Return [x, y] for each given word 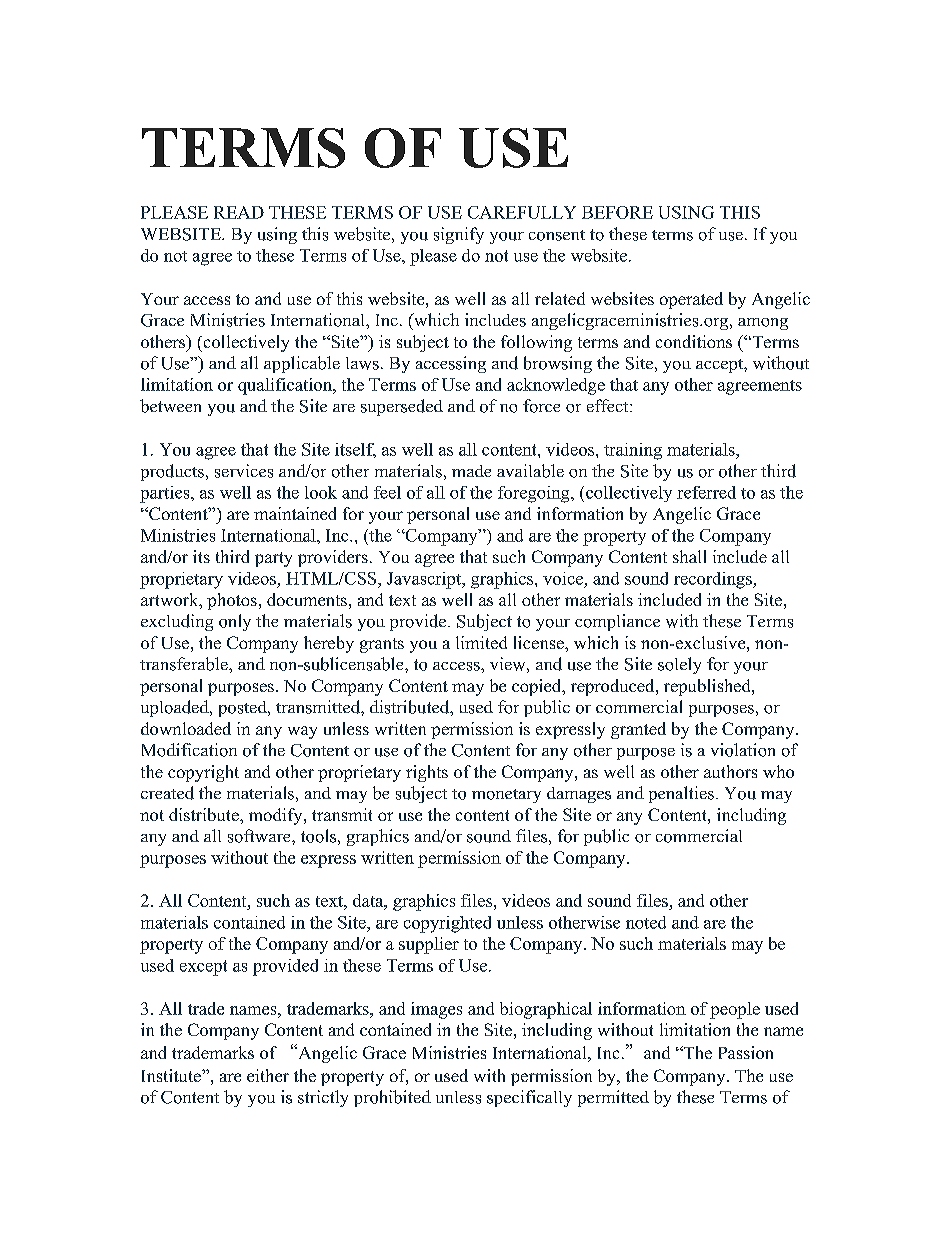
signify [459, 235]
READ [239, 212]
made [471, 471]
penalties [681, 794]
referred [706, 492]
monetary [506, 796]
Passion [746, 1052]
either [268, 1075]
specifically [529, 1098]
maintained [295, 513]
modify [277, 816]
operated [691, 300]
